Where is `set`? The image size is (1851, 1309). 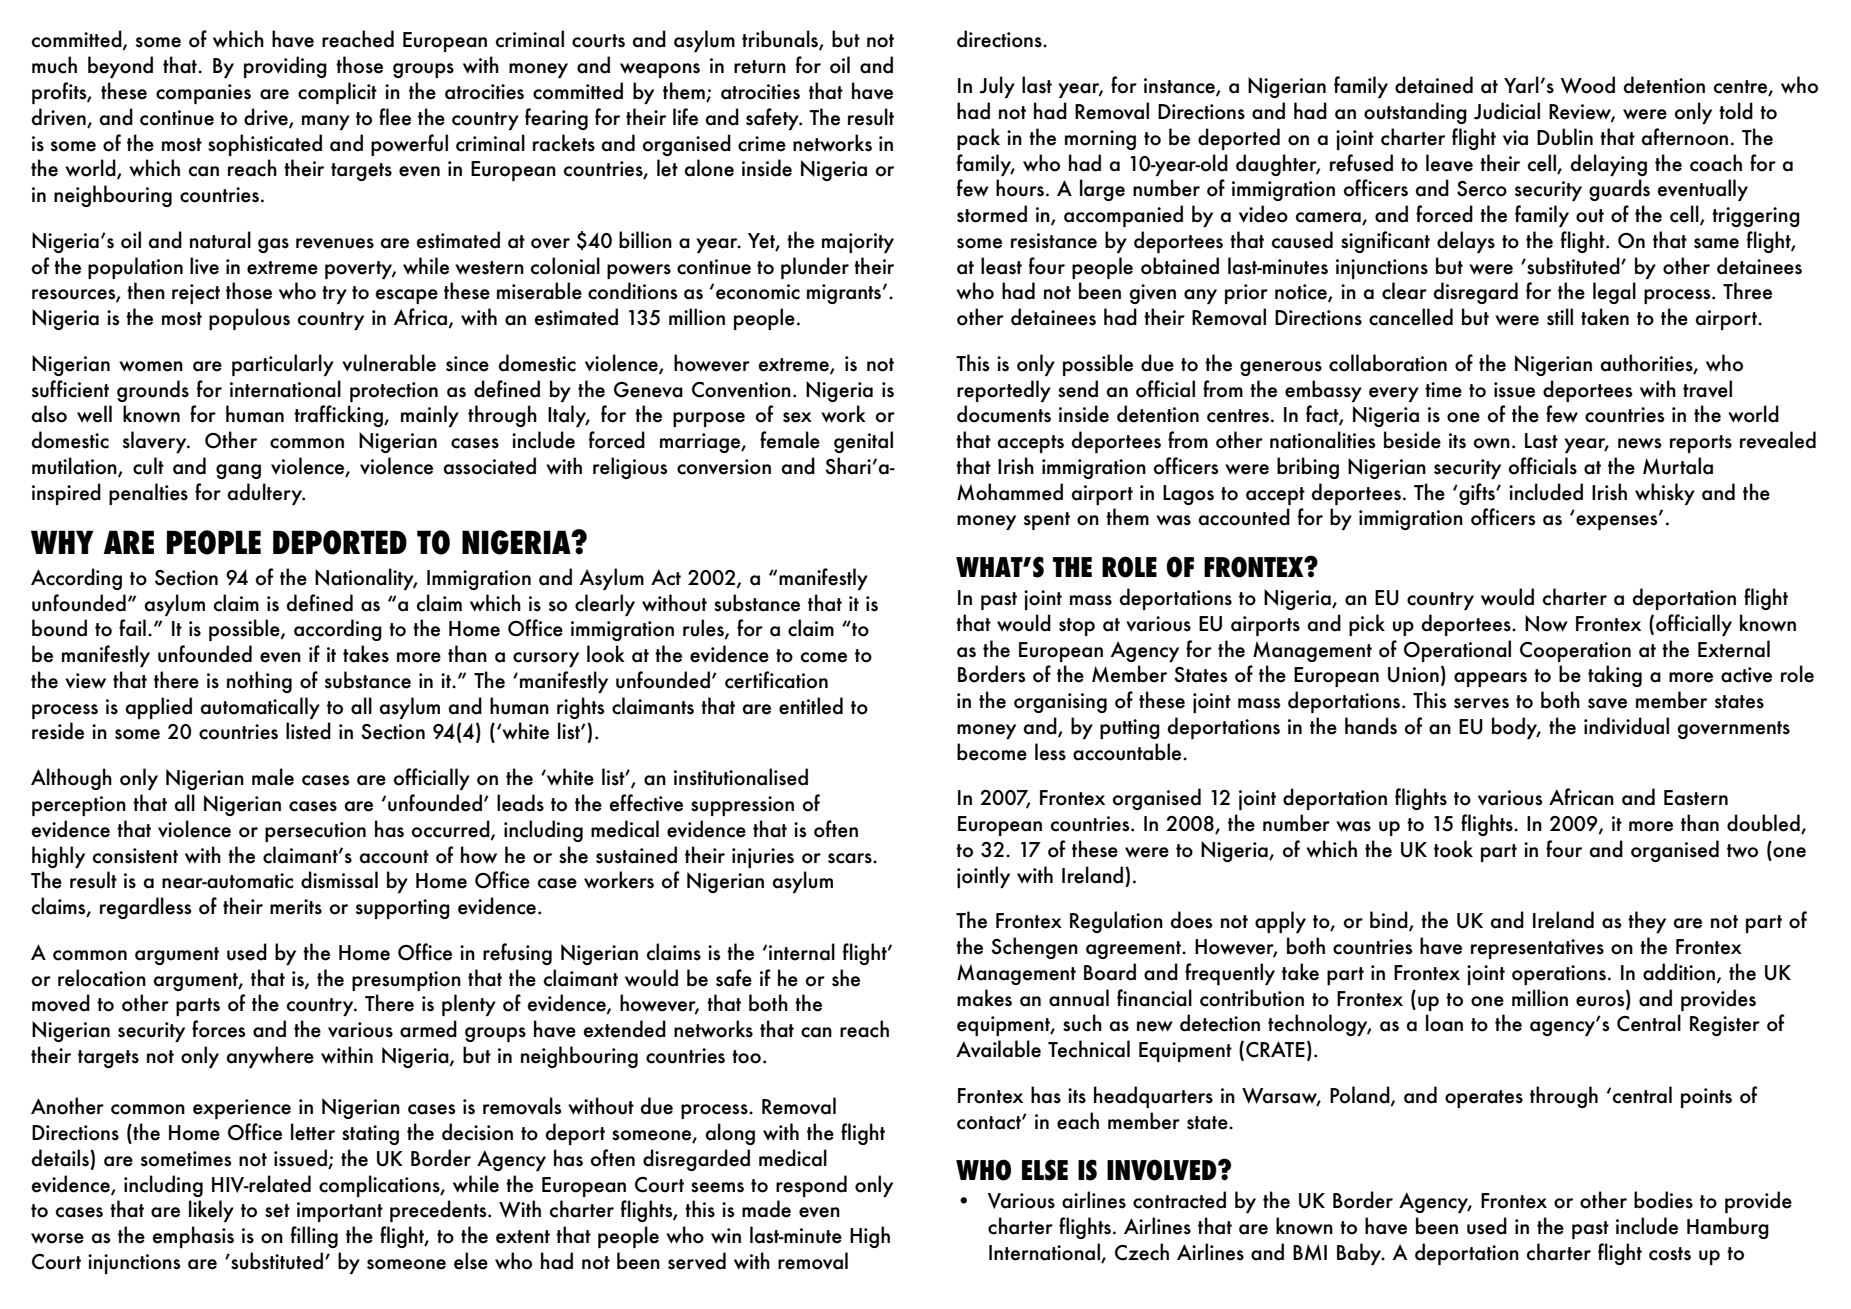 set is located at coordinates (277, 1211).
